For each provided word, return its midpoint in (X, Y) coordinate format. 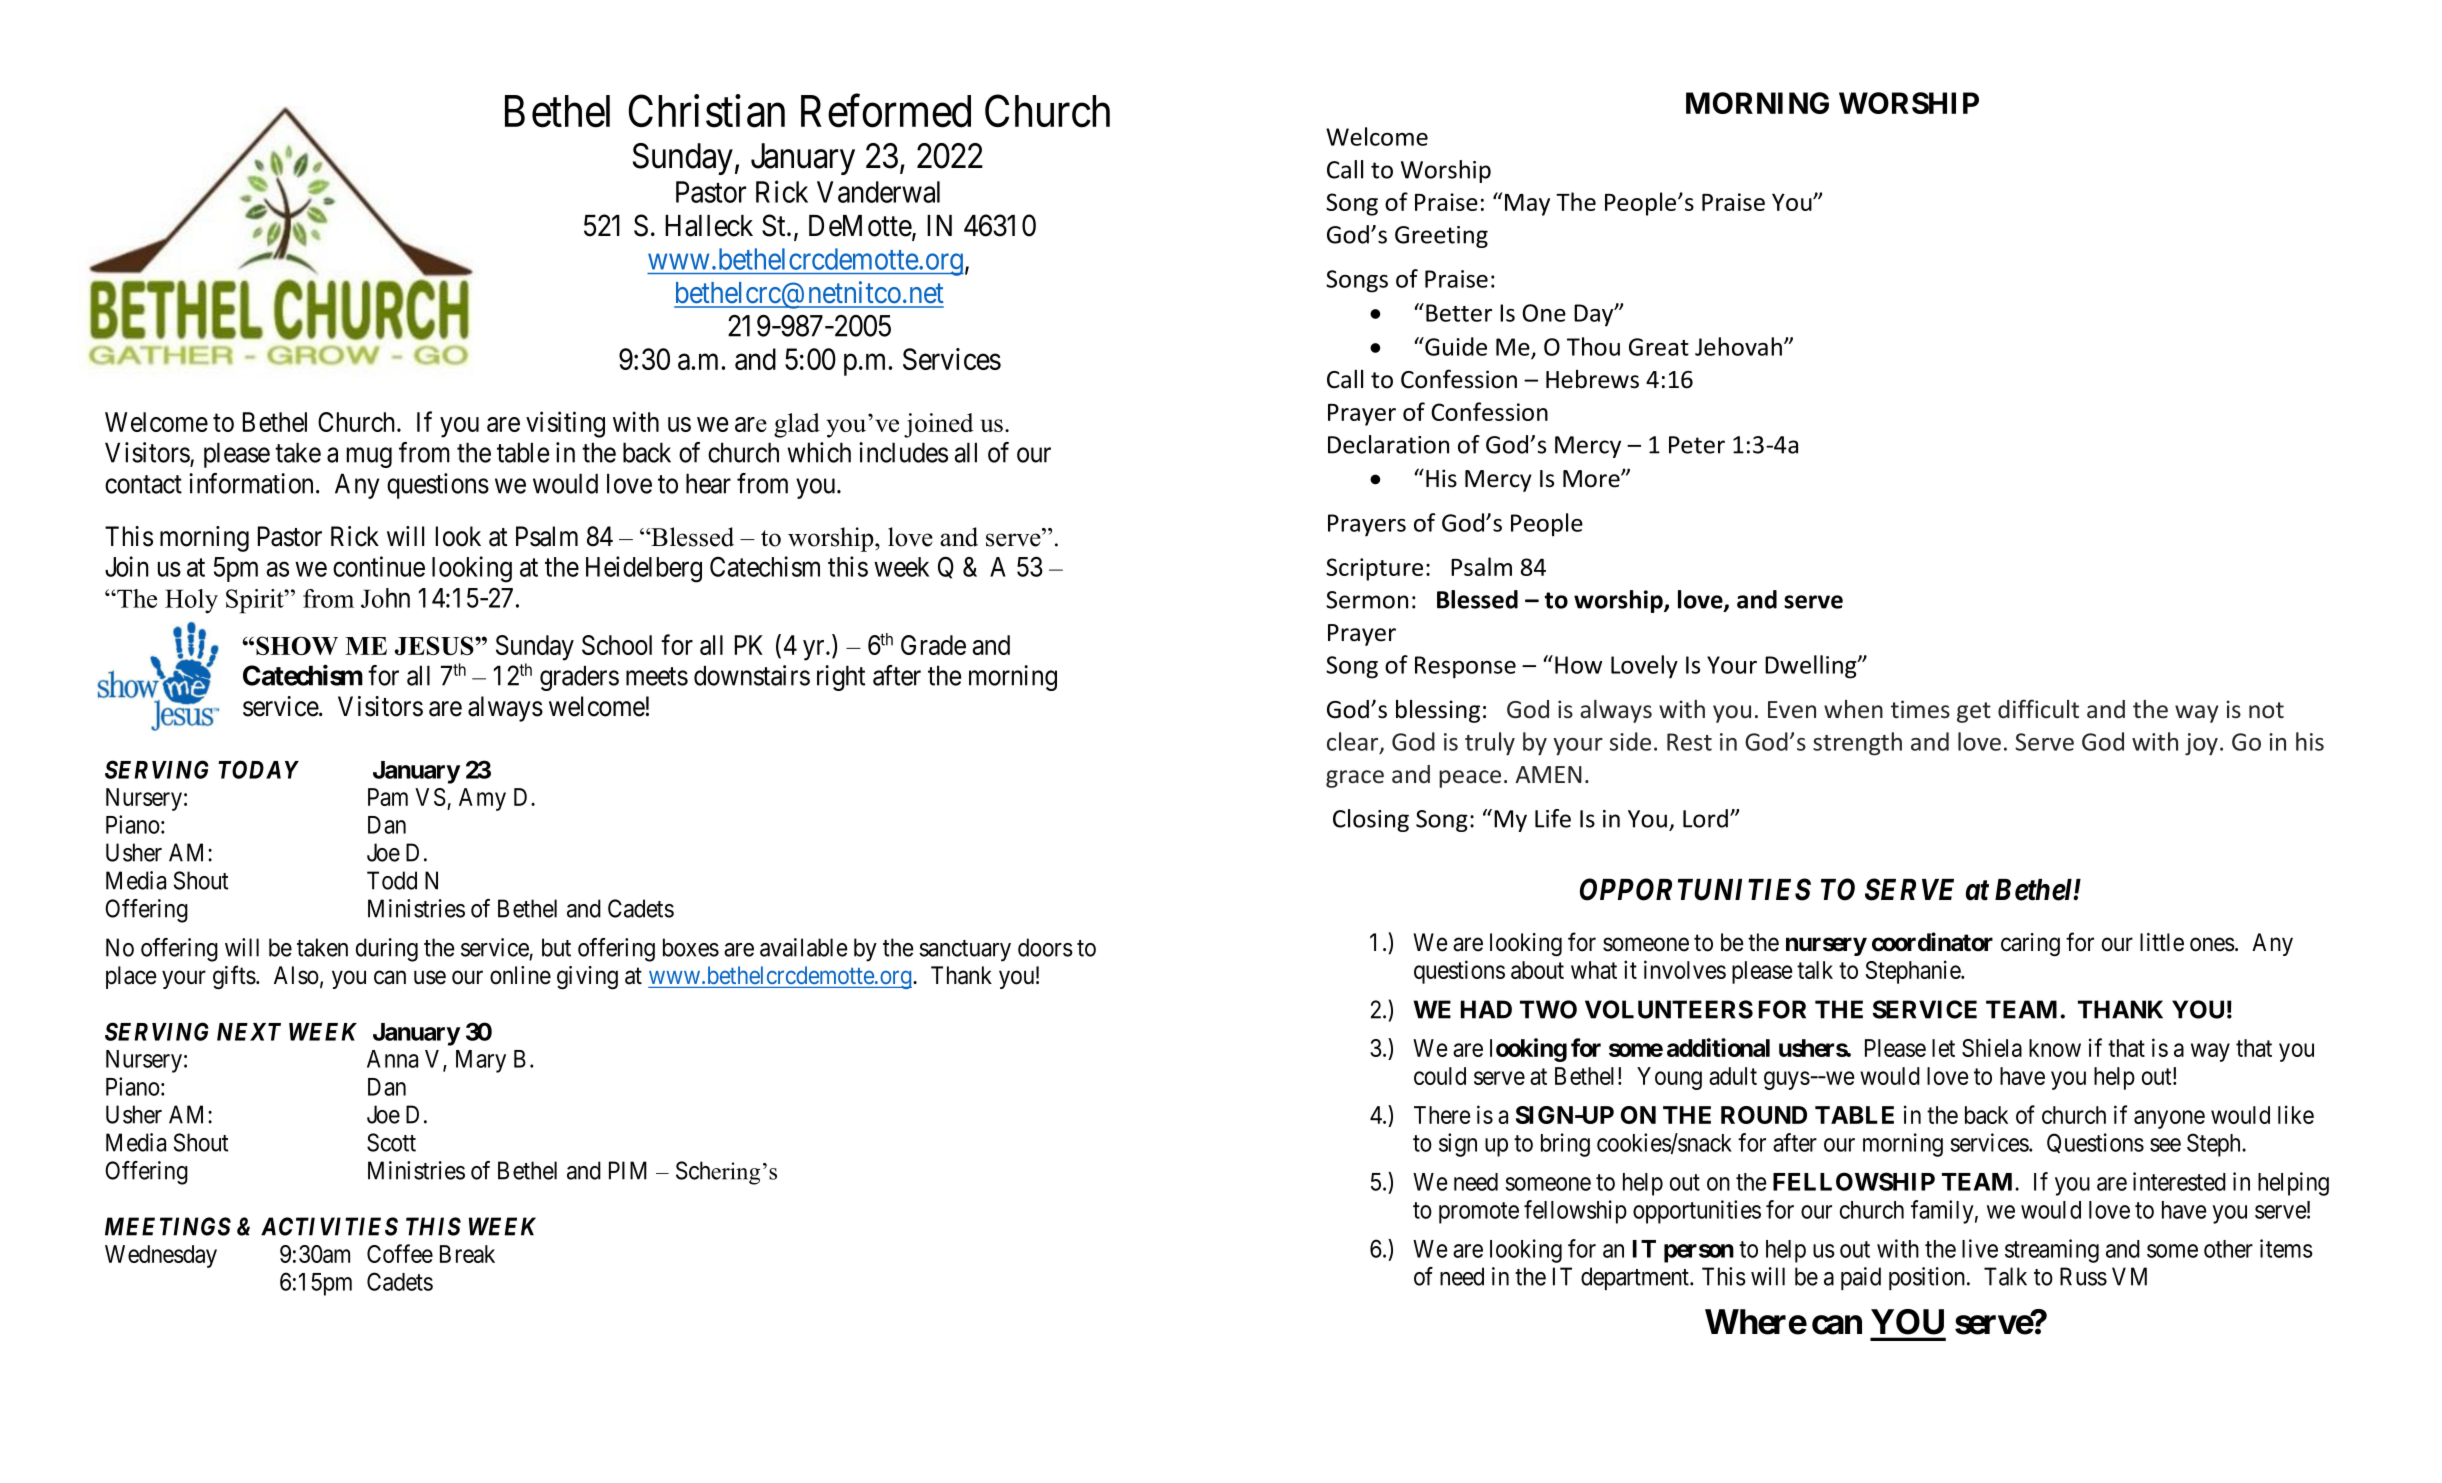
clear (1354, 742)
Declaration (1388, 444)
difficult (2038, 709)
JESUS (435, 645)
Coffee (400, 1253)
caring (2030, 945)
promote (1479, 1213)
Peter (1697, 445)
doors (1045, 947)
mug (369, 458)
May (1527, 205)
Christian (707, 111)
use (430, 978)
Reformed (886, 111)
